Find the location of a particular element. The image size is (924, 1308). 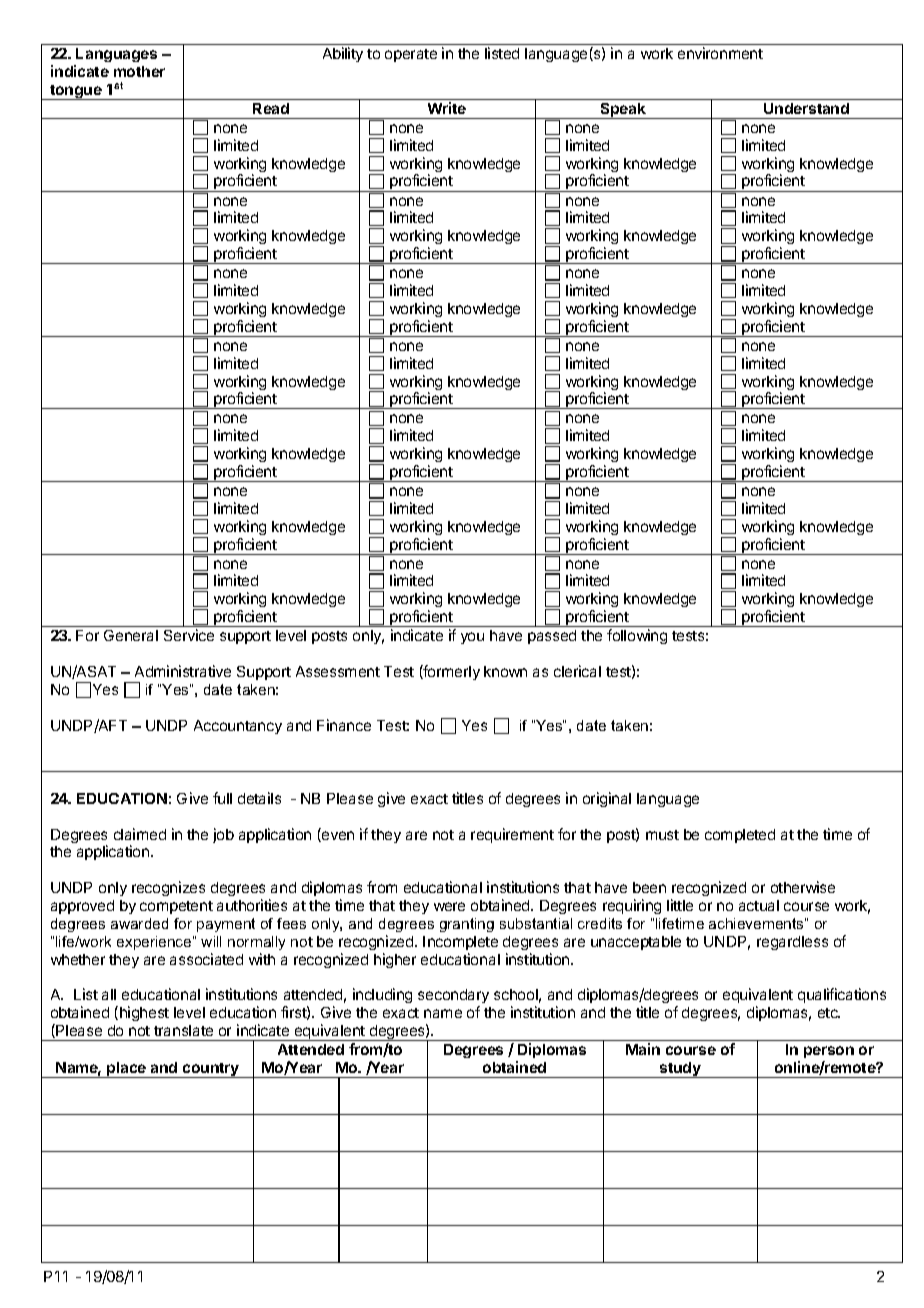

requirement is located at coordinates (512, 835).
